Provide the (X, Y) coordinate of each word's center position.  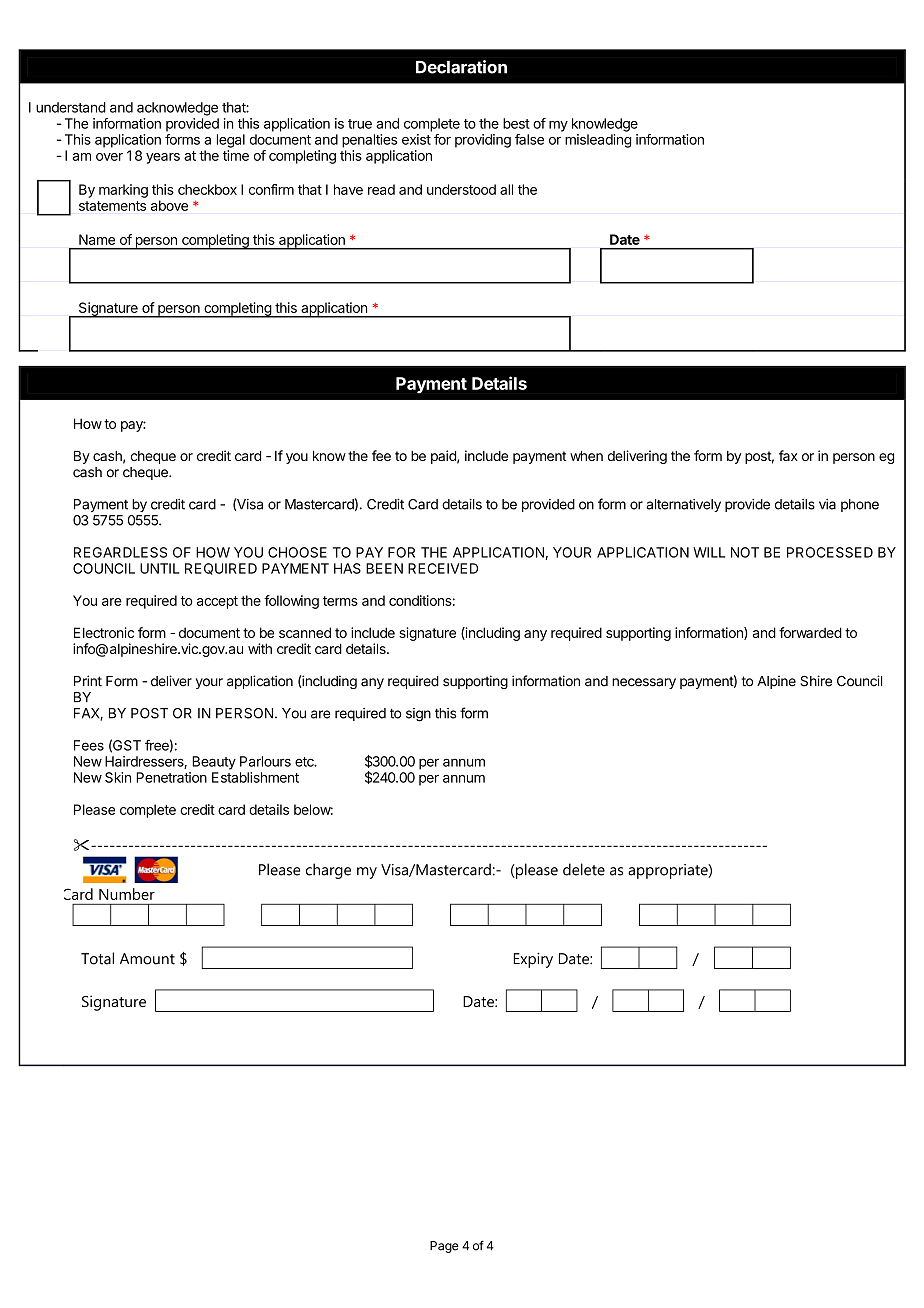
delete (584, 869)
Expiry (533, 960)
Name (97, 239)
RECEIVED (443, 568)
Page (444, 1247)
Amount (147, 959)
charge (328, 871)
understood (461, 189)
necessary (644, 683)
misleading (598, 141)
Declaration (461, 67)
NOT (745, 552)
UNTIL (159, 568)
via (827, 504)
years (163, 158)
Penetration (171, 777)
